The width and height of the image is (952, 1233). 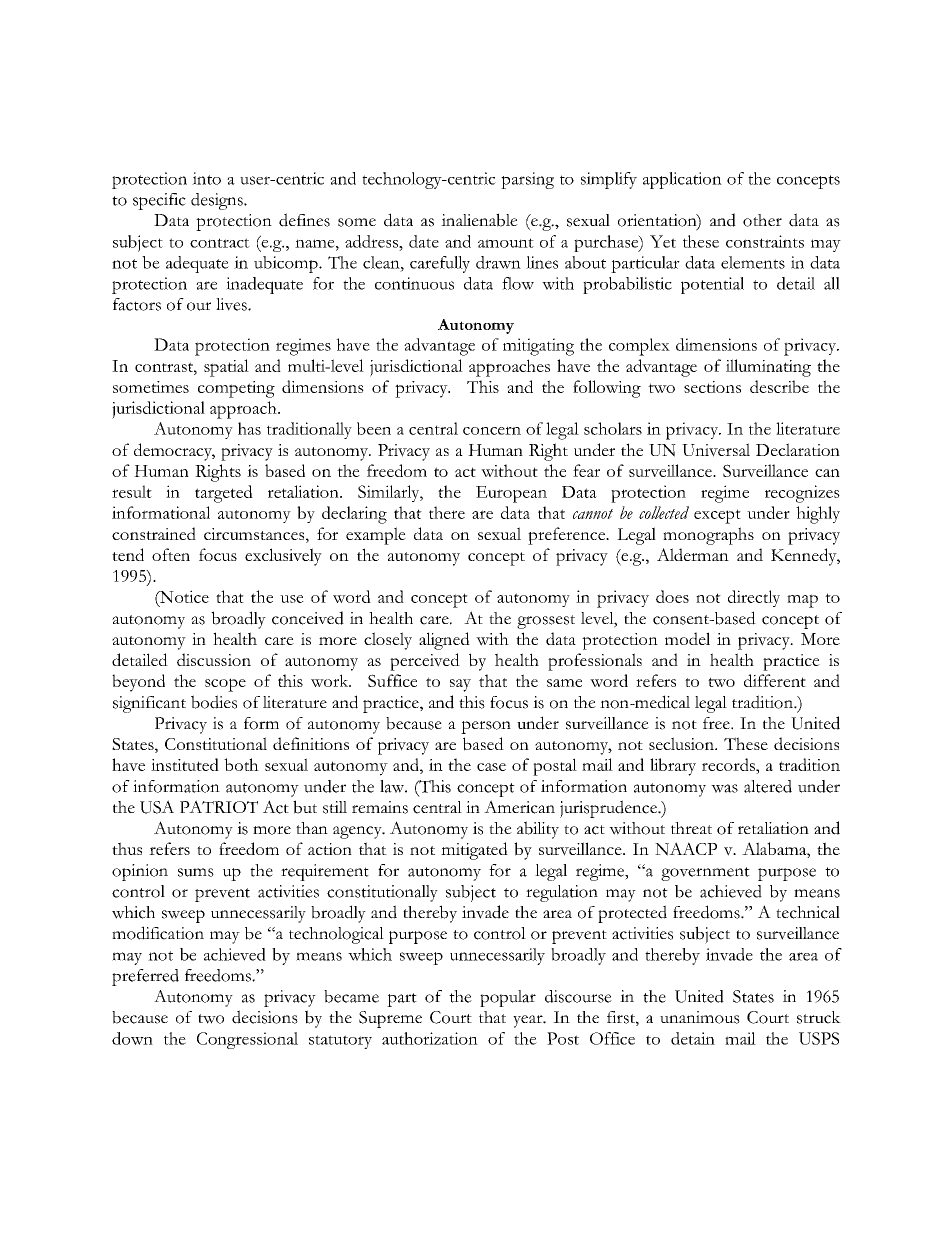 What do you see at coordinates (479, 220) in the image?
I see `inalienable` at bounding box center [479, 220].
